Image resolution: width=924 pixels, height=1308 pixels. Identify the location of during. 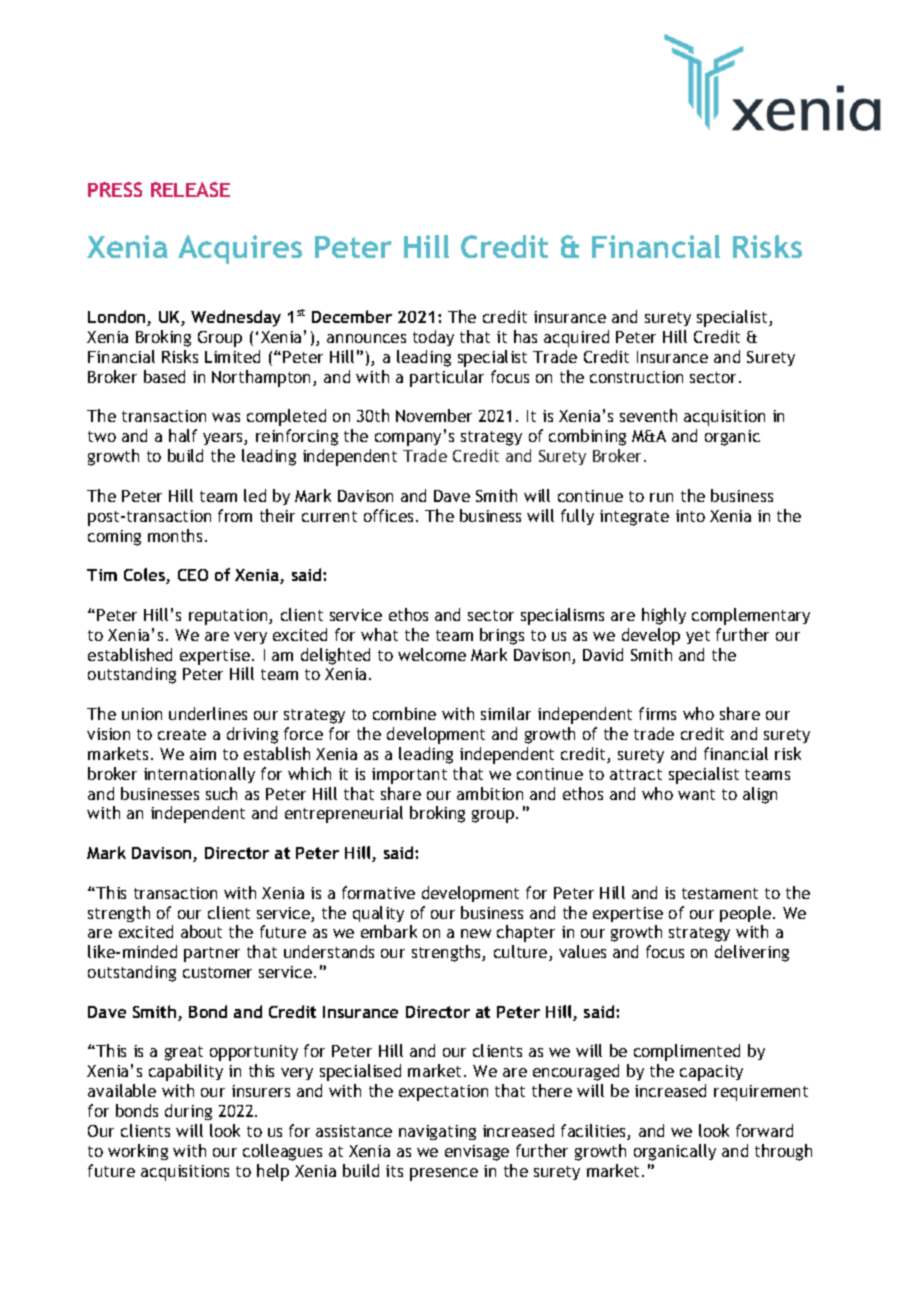
(188, 1112).
